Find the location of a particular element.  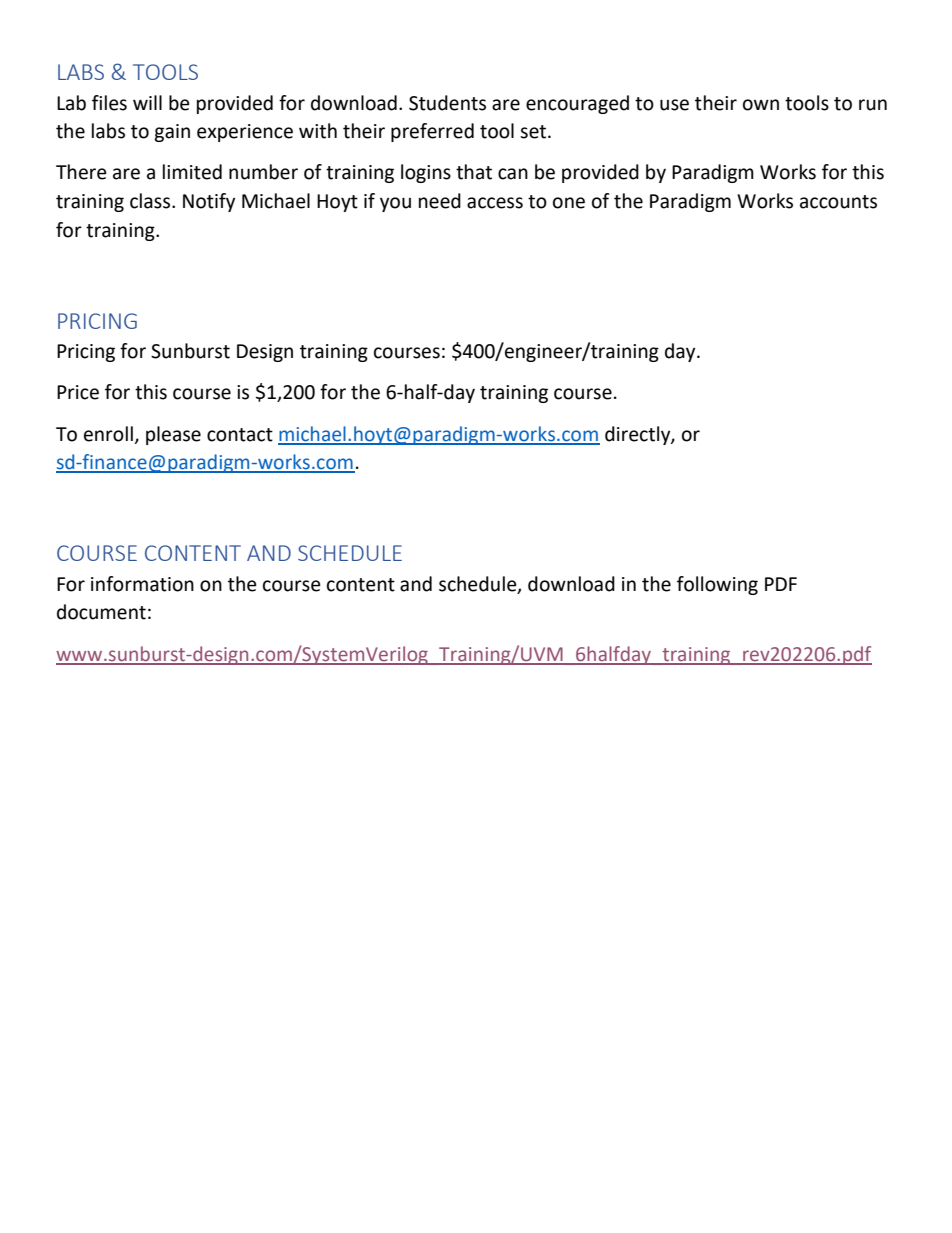

Students is located at coordinates (447, 103).
